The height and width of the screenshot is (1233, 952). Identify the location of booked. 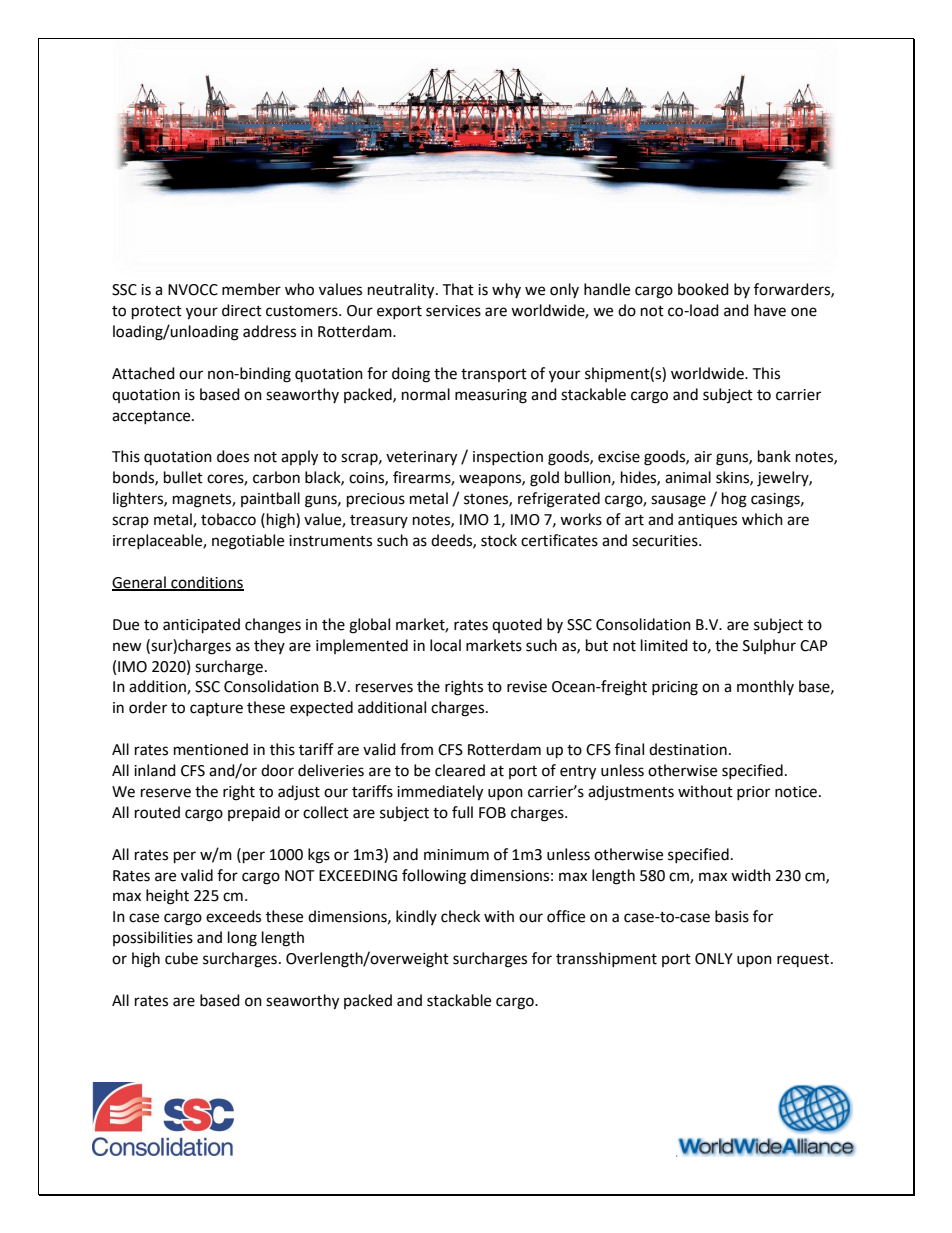
(703, 289).
